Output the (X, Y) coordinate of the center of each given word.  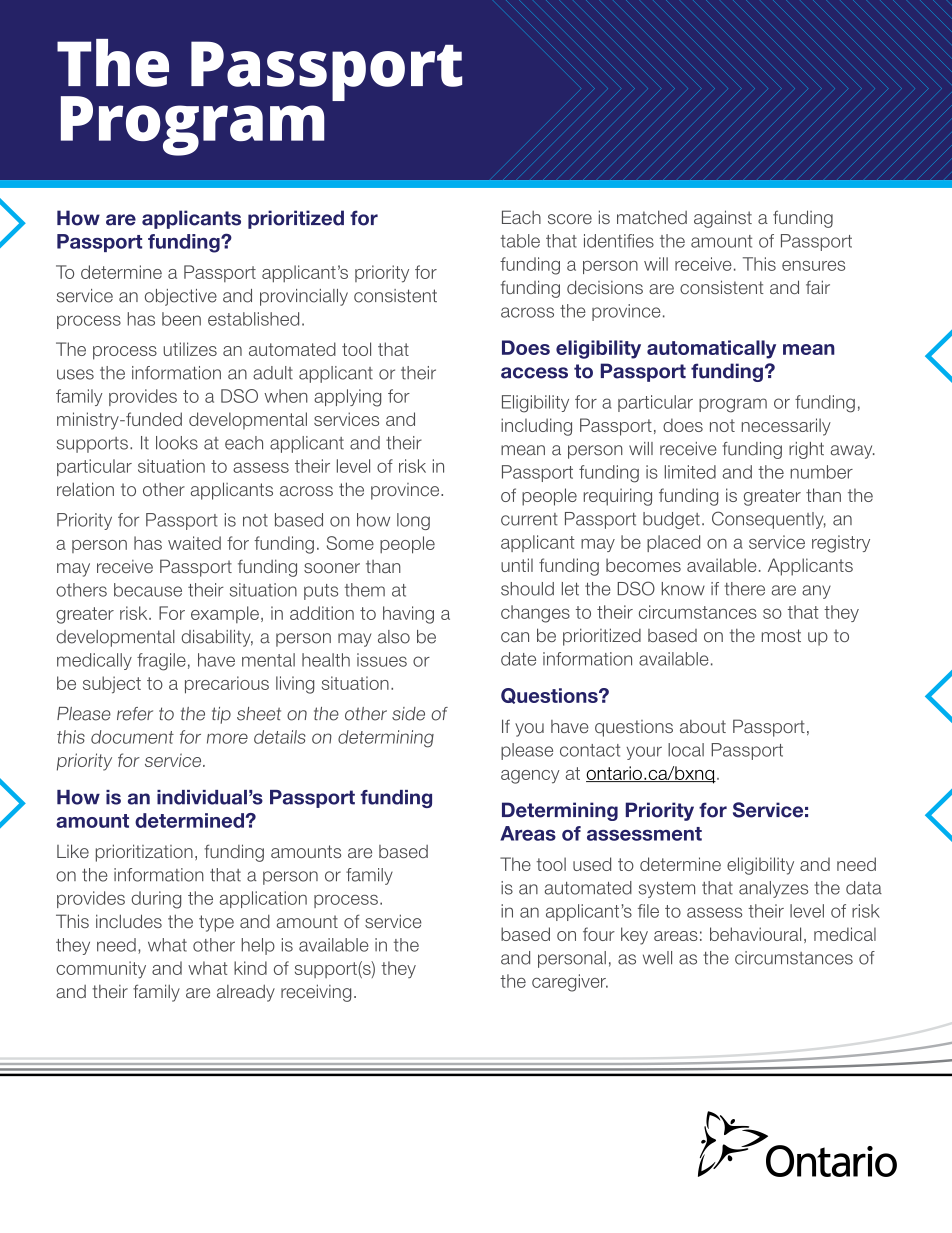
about (703, 726)
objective (181, 297)
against (723, 219)
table (520, 241)
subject (112, 685)
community (101, 970)
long (413, 521)
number (822, 472)
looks (177, 443)
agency (530, 777)
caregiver (570, 983)
